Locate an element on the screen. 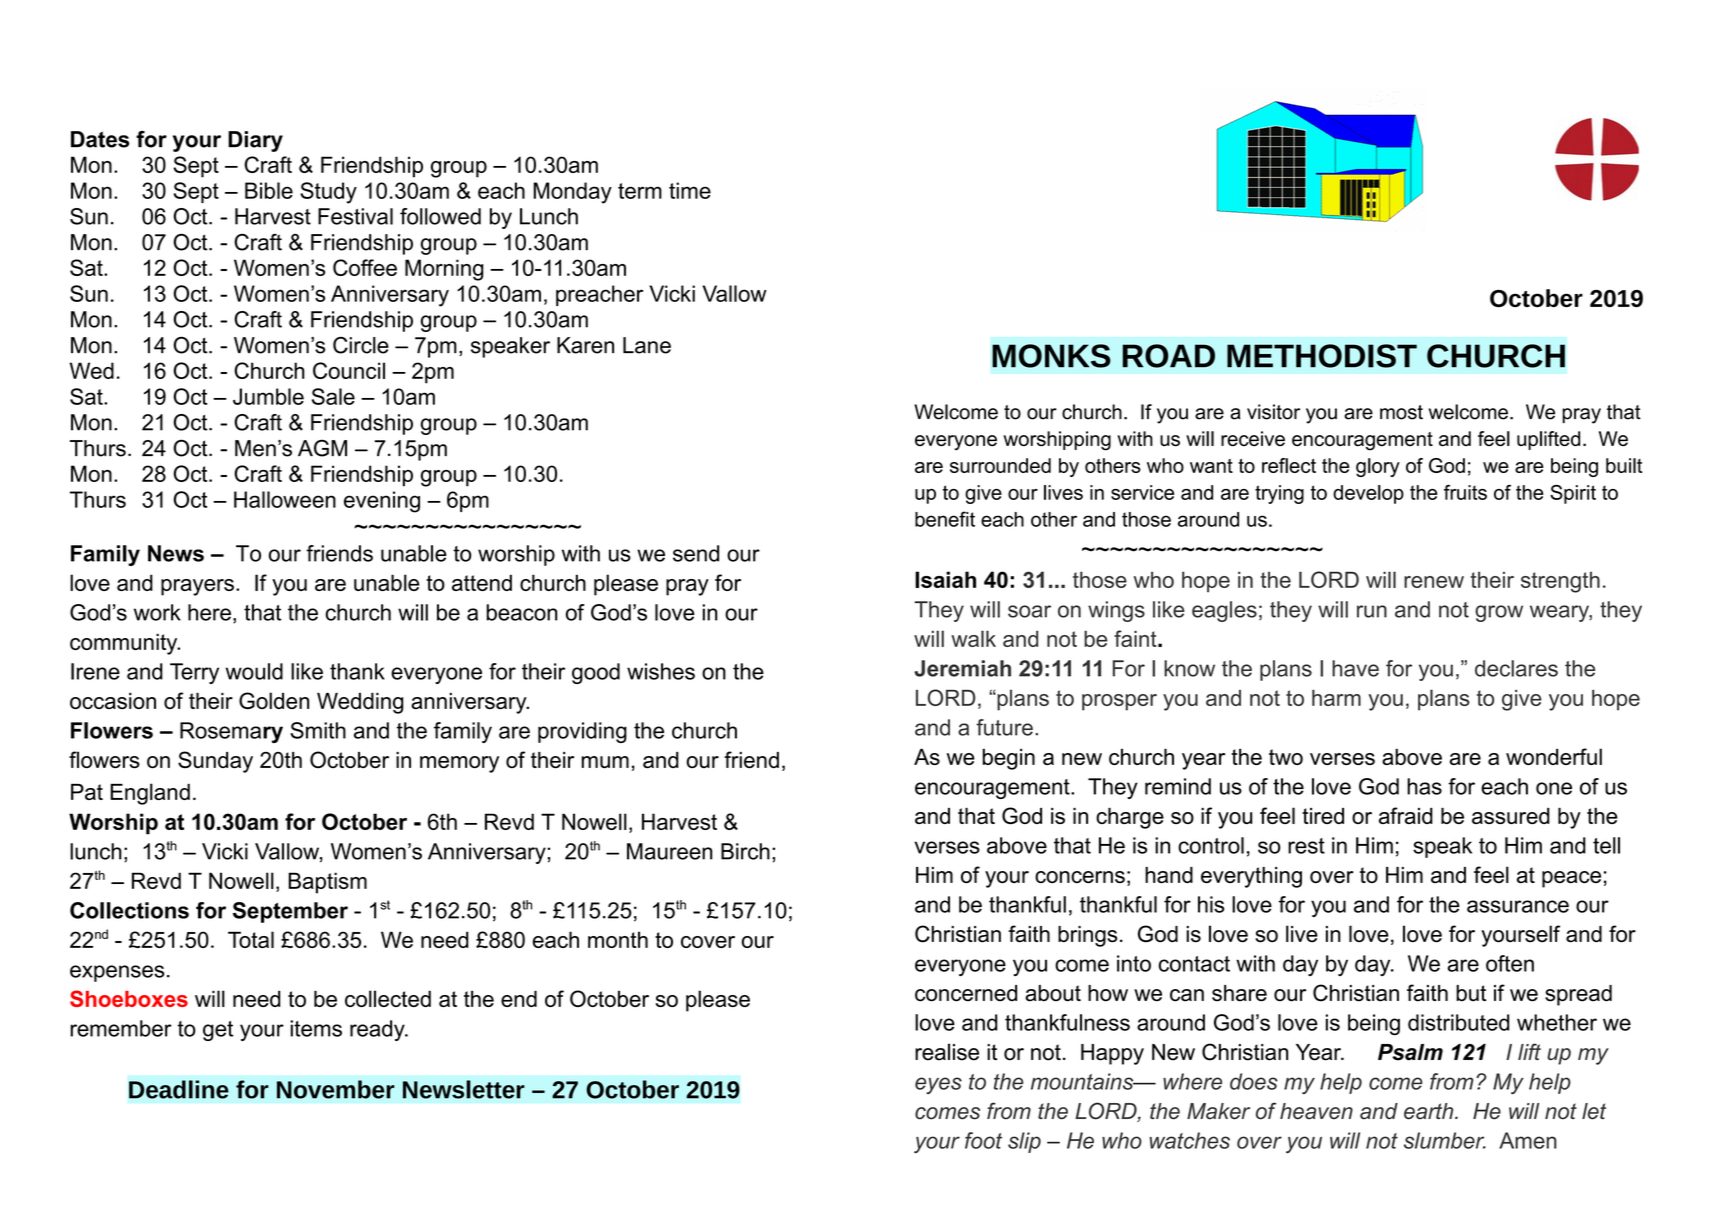  eyes is located at coordinates (938, 1085).
